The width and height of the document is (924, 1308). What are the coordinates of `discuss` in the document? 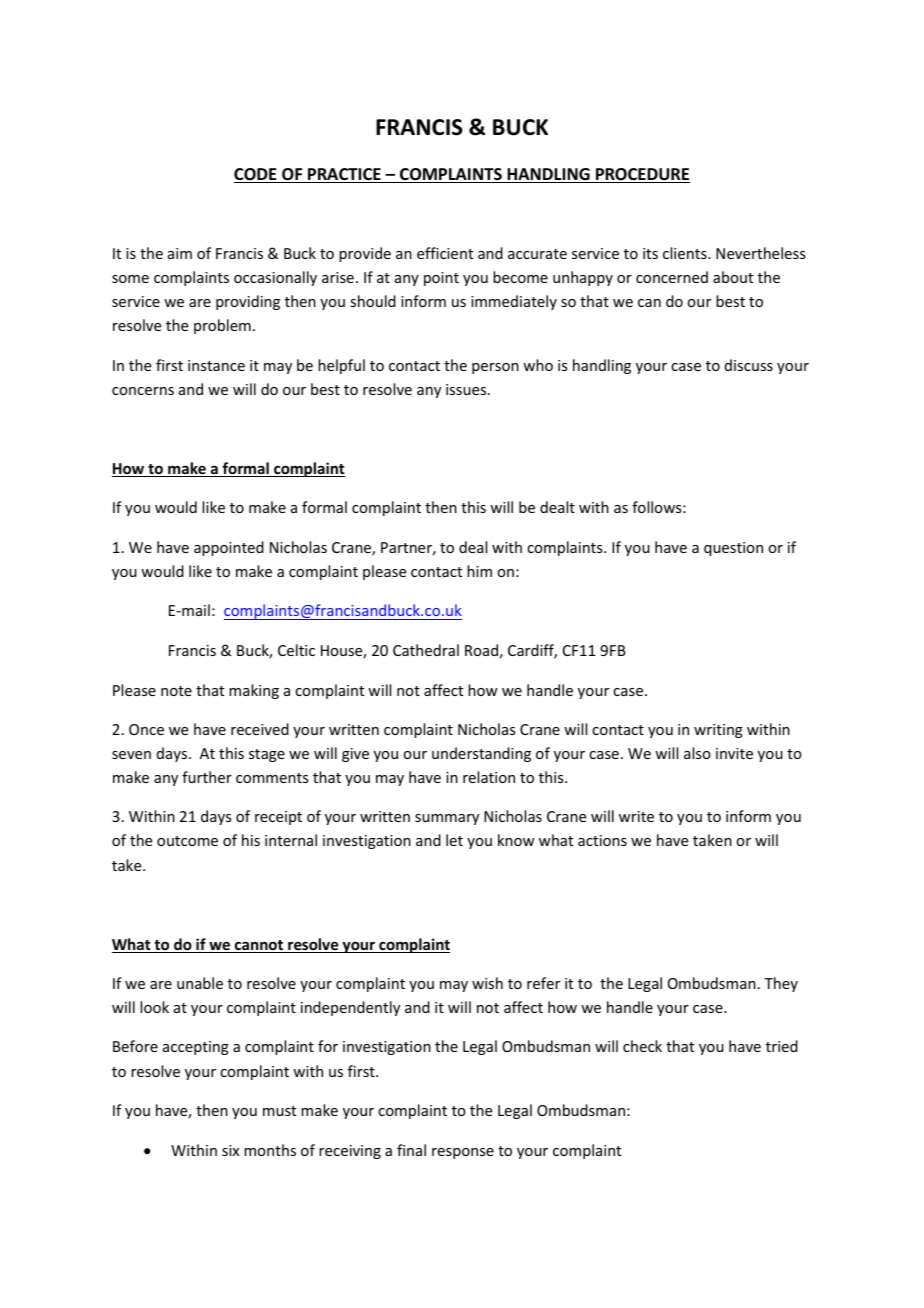 It's located at (749, 365).
